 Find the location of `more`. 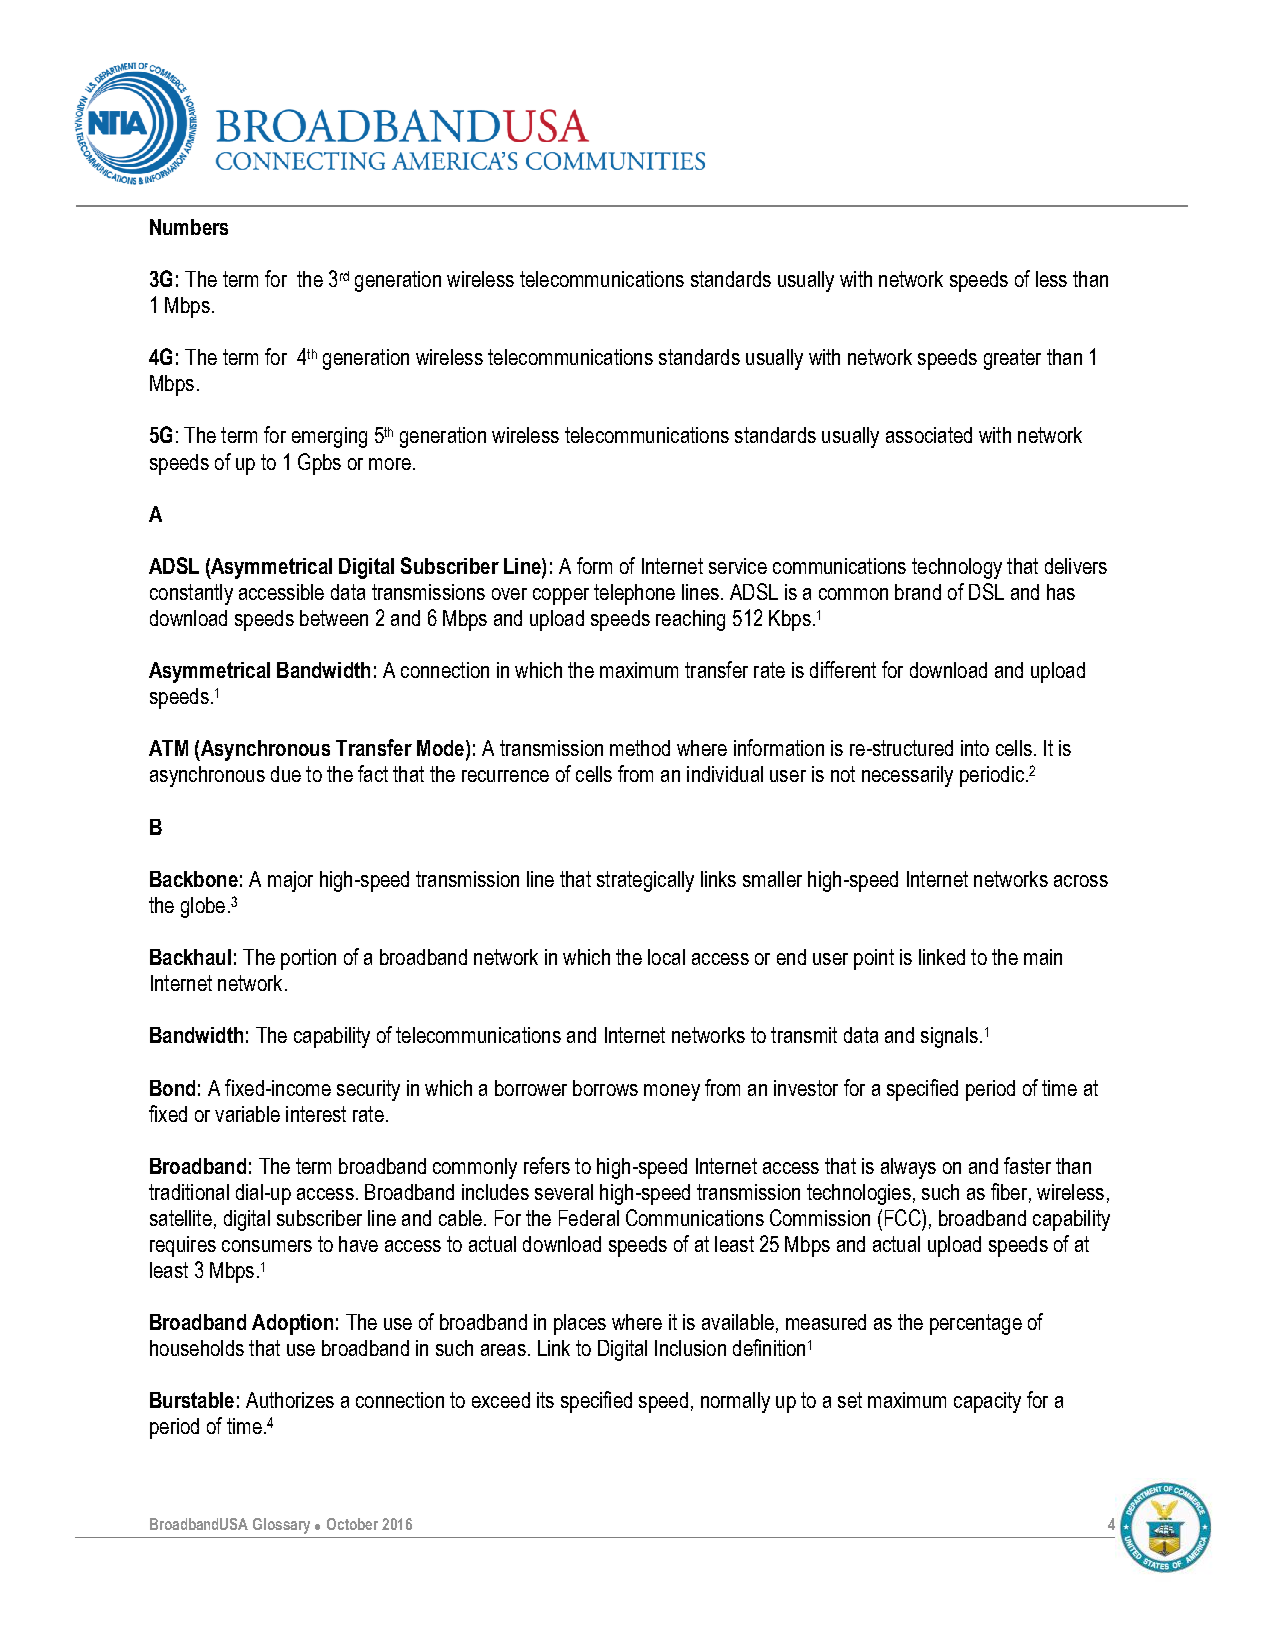

more is located at coordinates (390, 464).
